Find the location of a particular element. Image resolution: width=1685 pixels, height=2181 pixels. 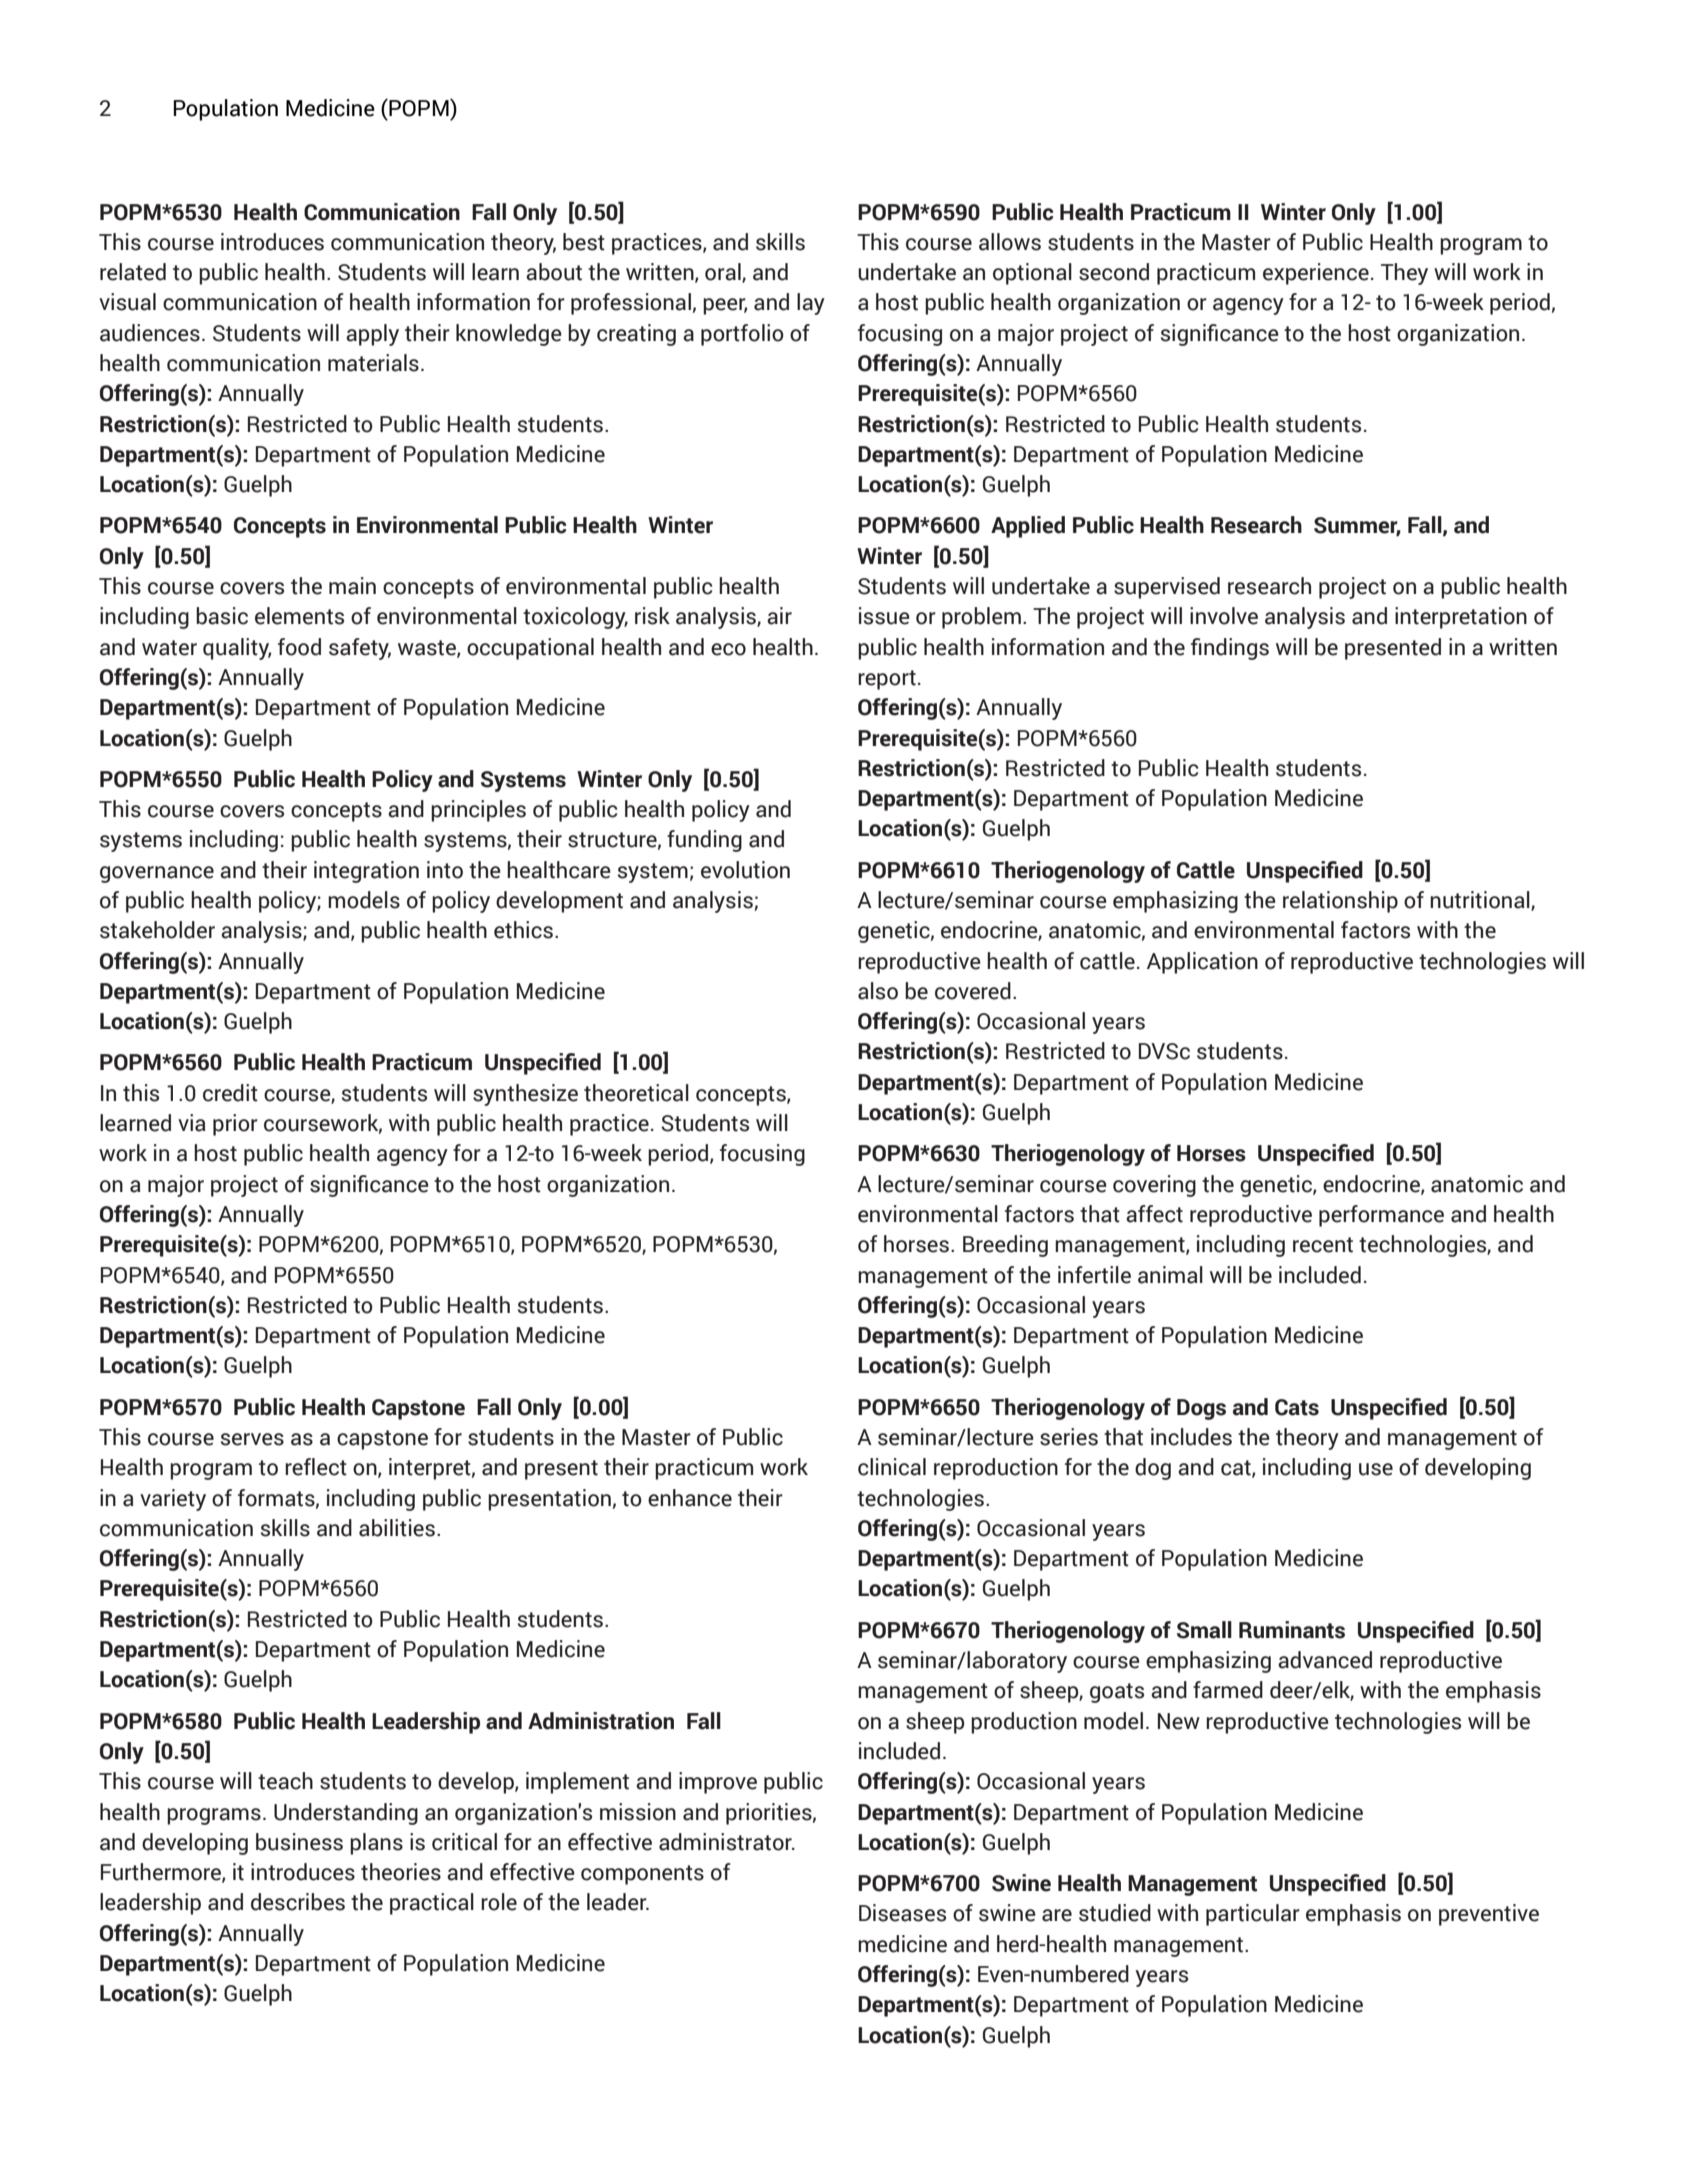

lay is located at coordinates (811, 304).
